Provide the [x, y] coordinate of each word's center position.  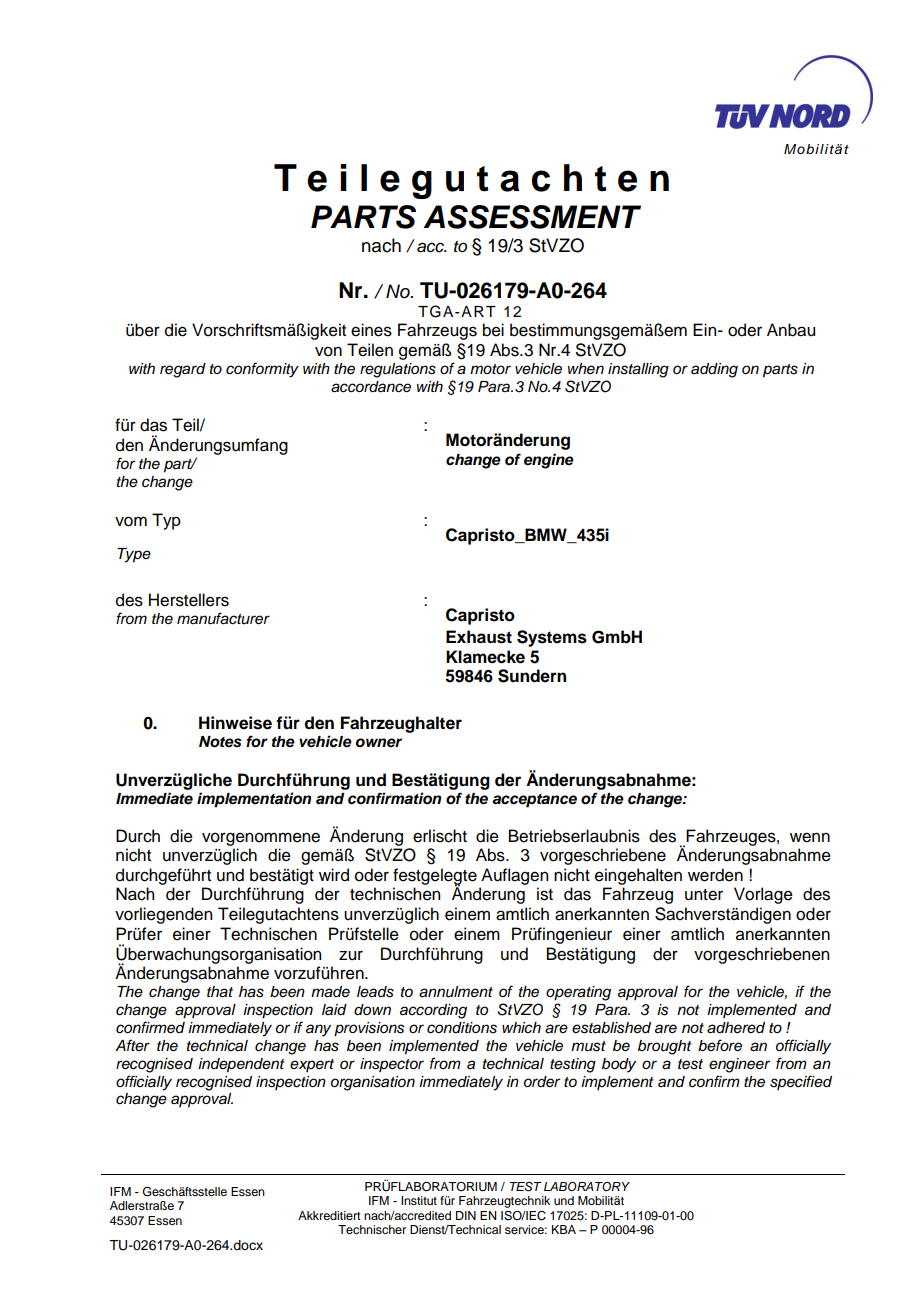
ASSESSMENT [532, 217]
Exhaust [479, 637]
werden [715, 875]
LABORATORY [587, 1187]
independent [241, 1065]
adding [714, 370]
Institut [419, 1200]
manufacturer [223, 618]
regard [183, 370]
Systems [552, 638]
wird [334, 875]
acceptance [534, 801]
